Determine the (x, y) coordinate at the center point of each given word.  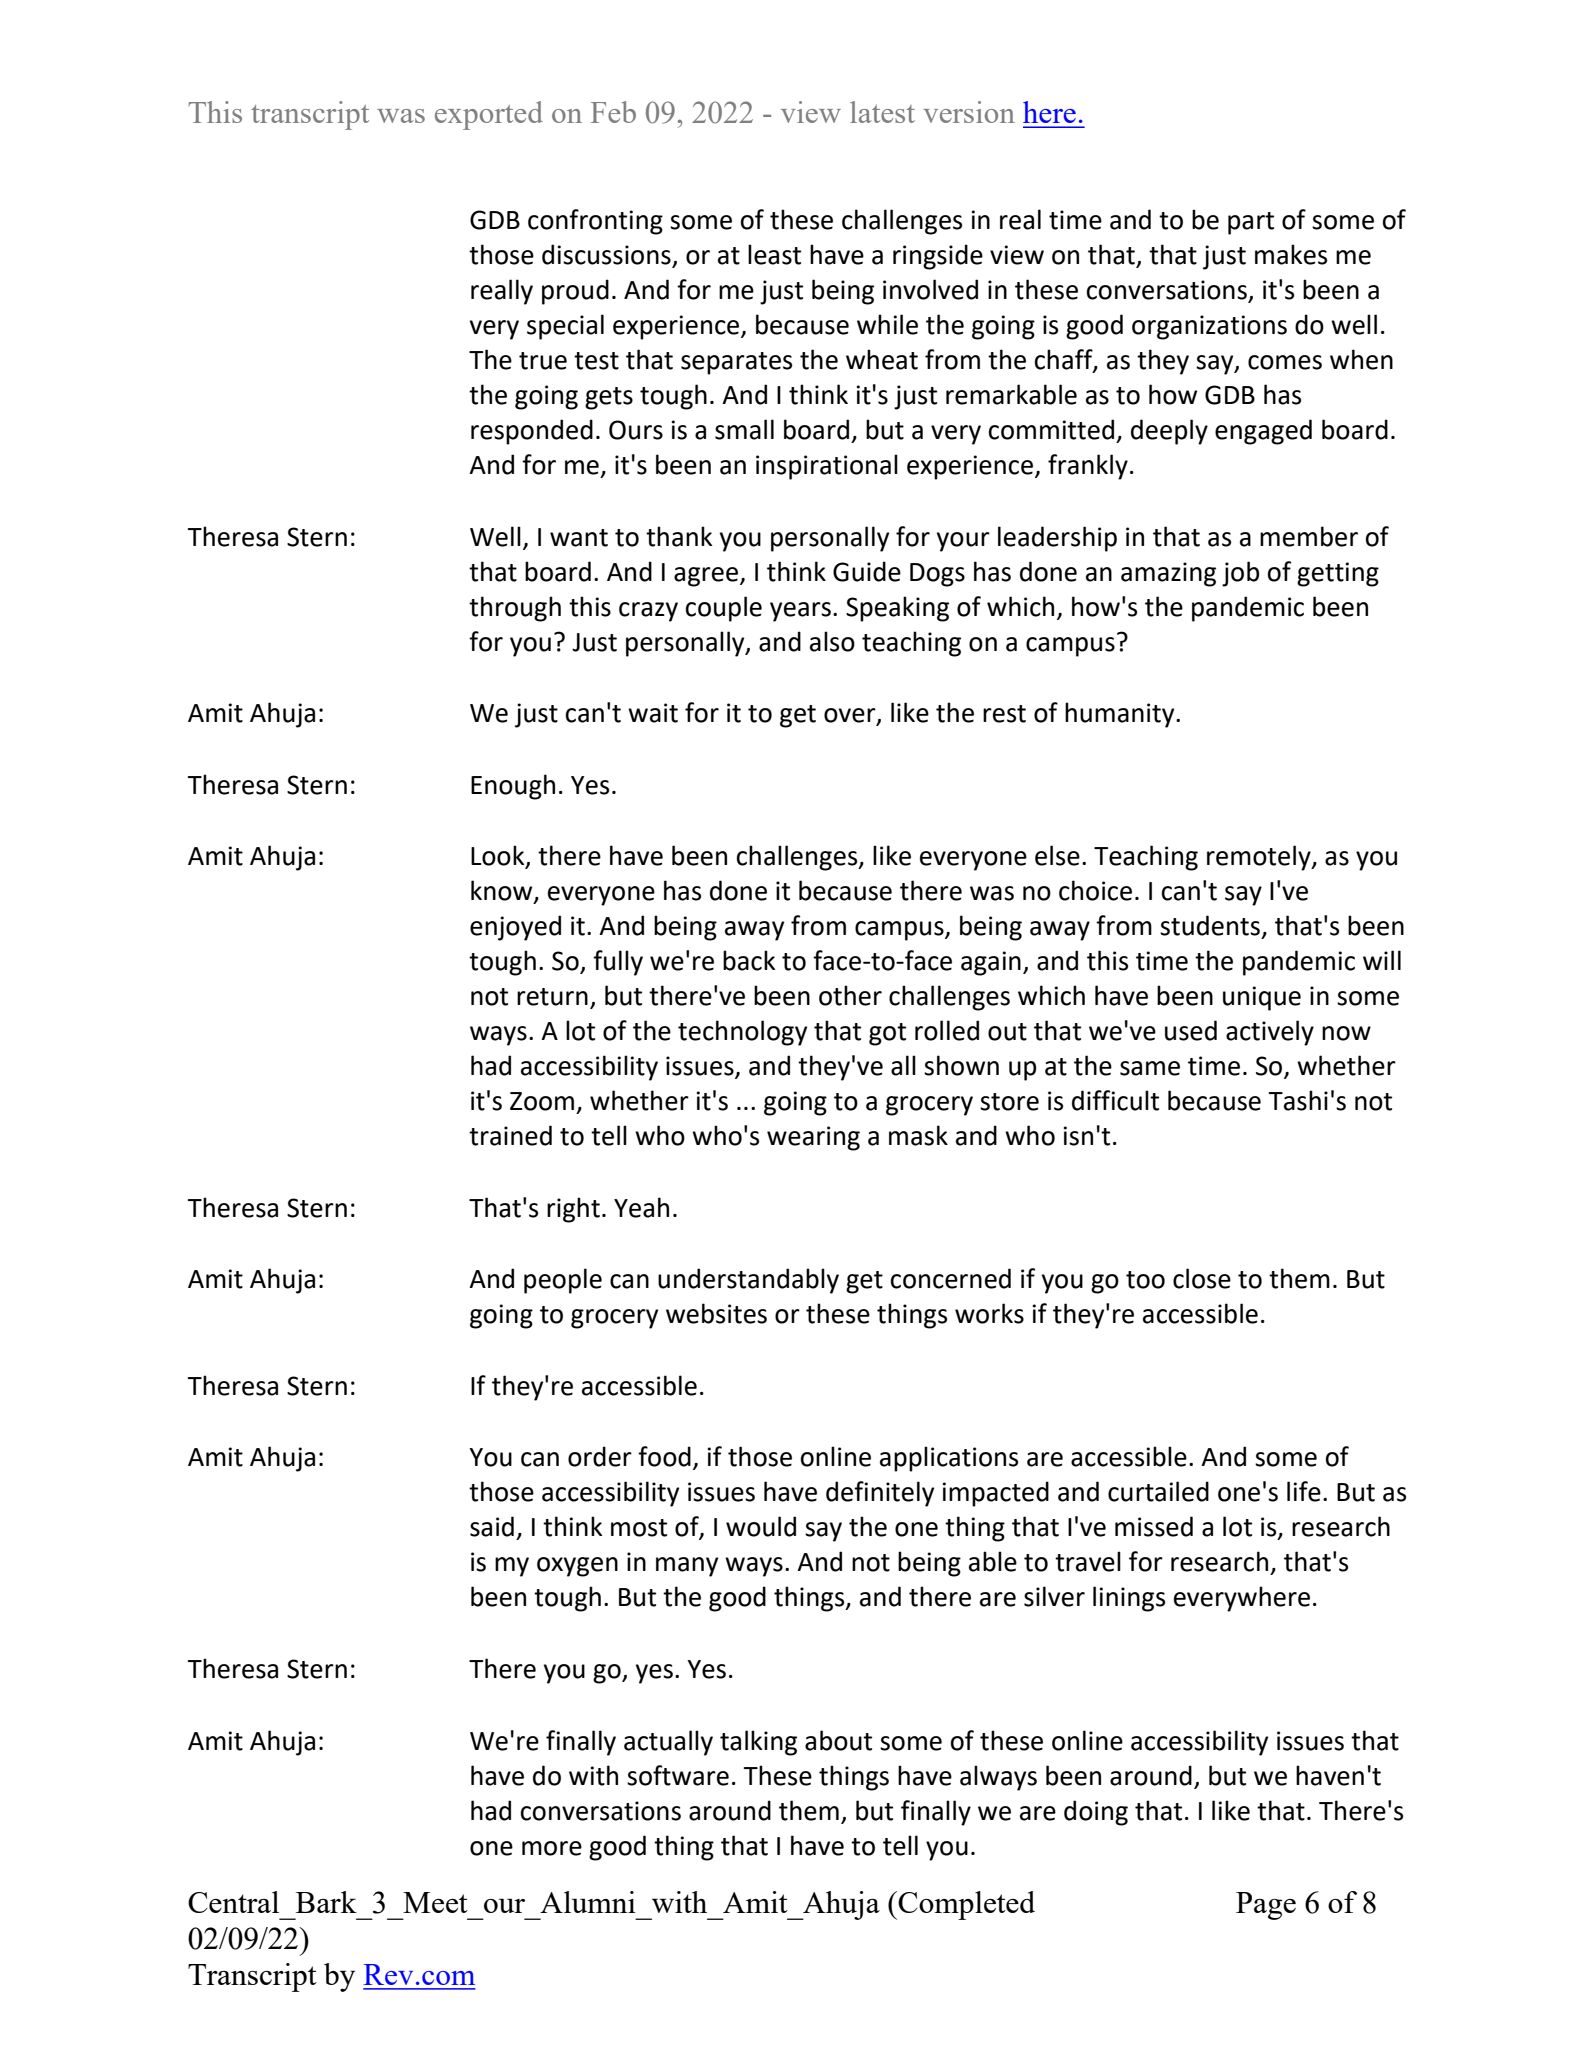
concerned (951, 1278)
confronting (595, 222)
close (1202, 1278)
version (969, 112)
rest (1004, 714)
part (1251, 223)
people (563, 1281)
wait (653, 713)
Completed (966, 1905)
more (552, 1848)
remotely (1260, 858)
